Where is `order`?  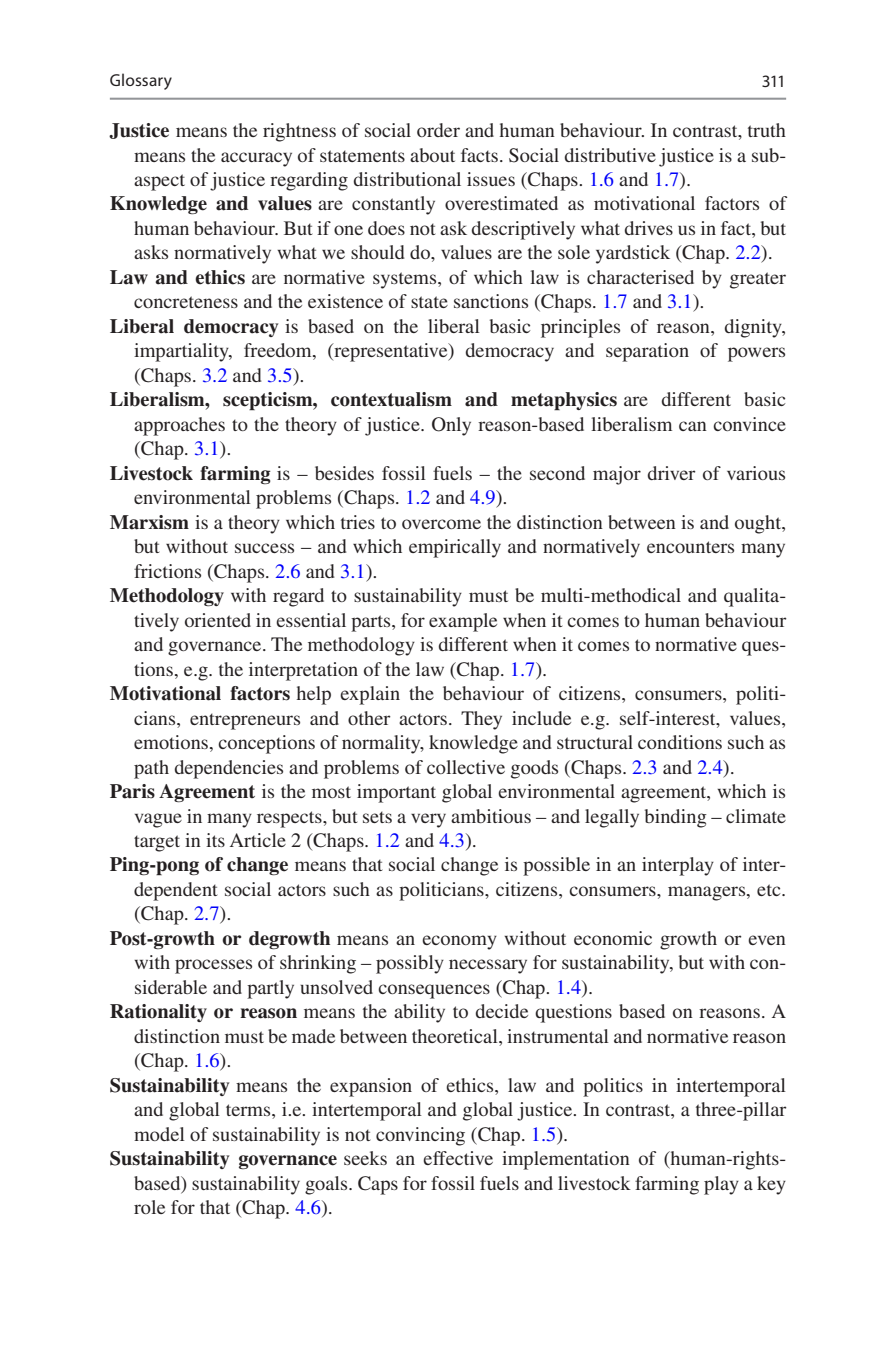 order is located at coordinates (438, 130).
